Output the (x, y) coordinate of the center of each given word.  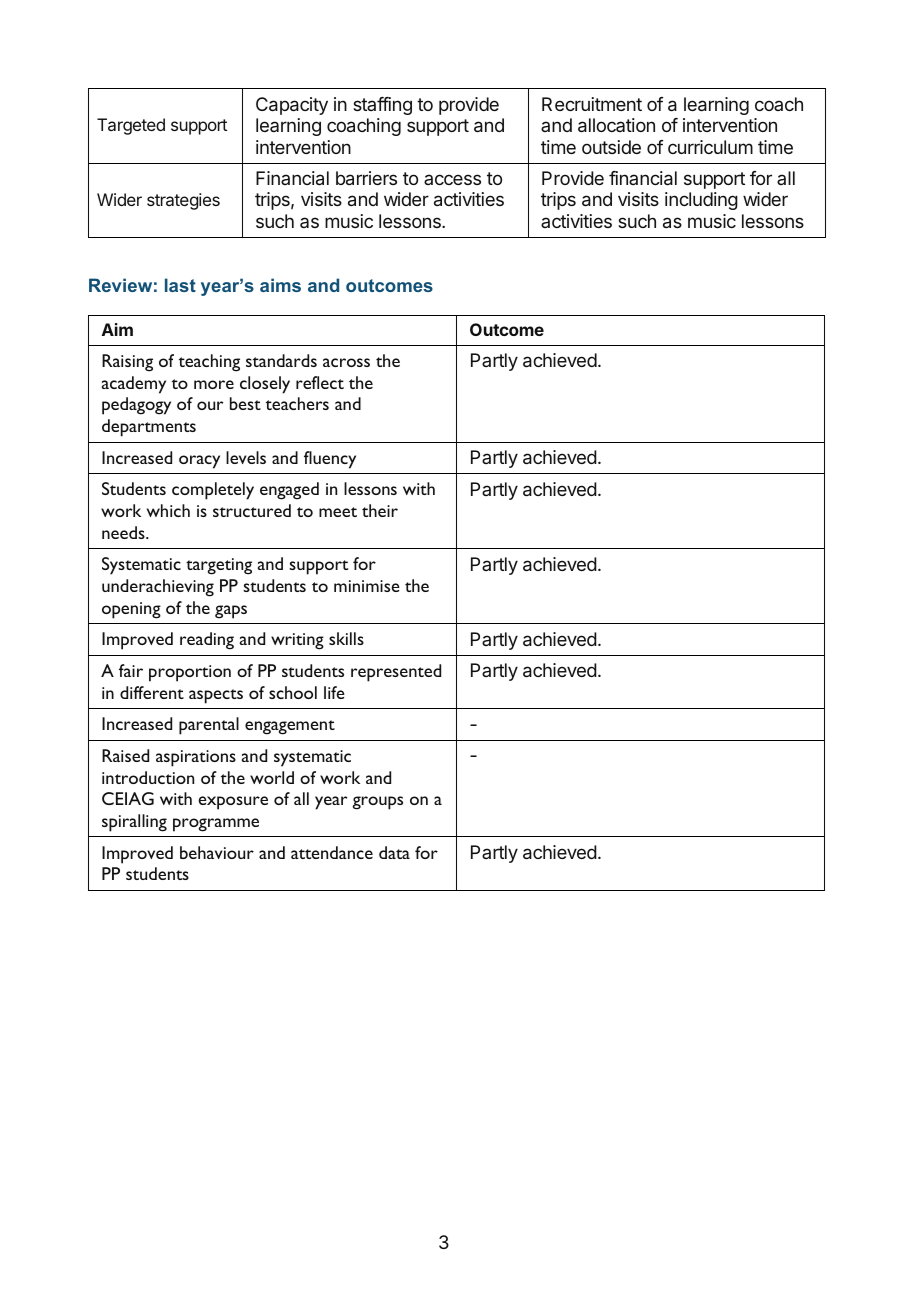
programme (216, 825)
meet (338, 512)
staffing (382, 106)
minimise (367, 586)
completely (213, 491)
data (394, 852)
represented (396, 673)
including (701, 201)
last (180, 285)
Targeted (131, 126)
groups (377, 803)
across (346, 362)
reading (207, 641)
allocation (616, 125)
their (380, 510)
